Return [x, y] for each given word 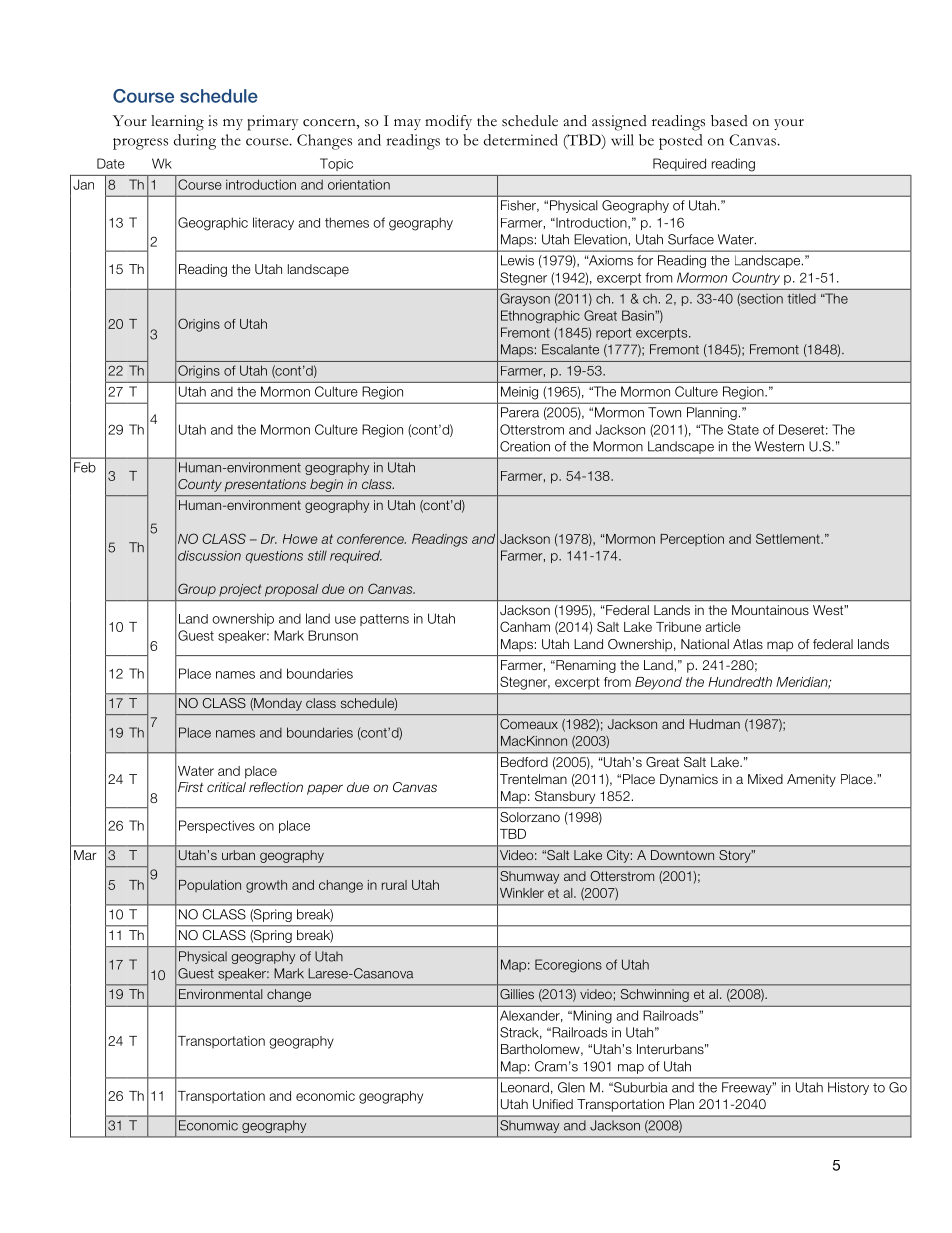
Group [197, 589]
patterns [384, 620]
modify [448, 122]
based [729, 121]
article [723, 627]
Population [210, 886]
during [195, 142]
